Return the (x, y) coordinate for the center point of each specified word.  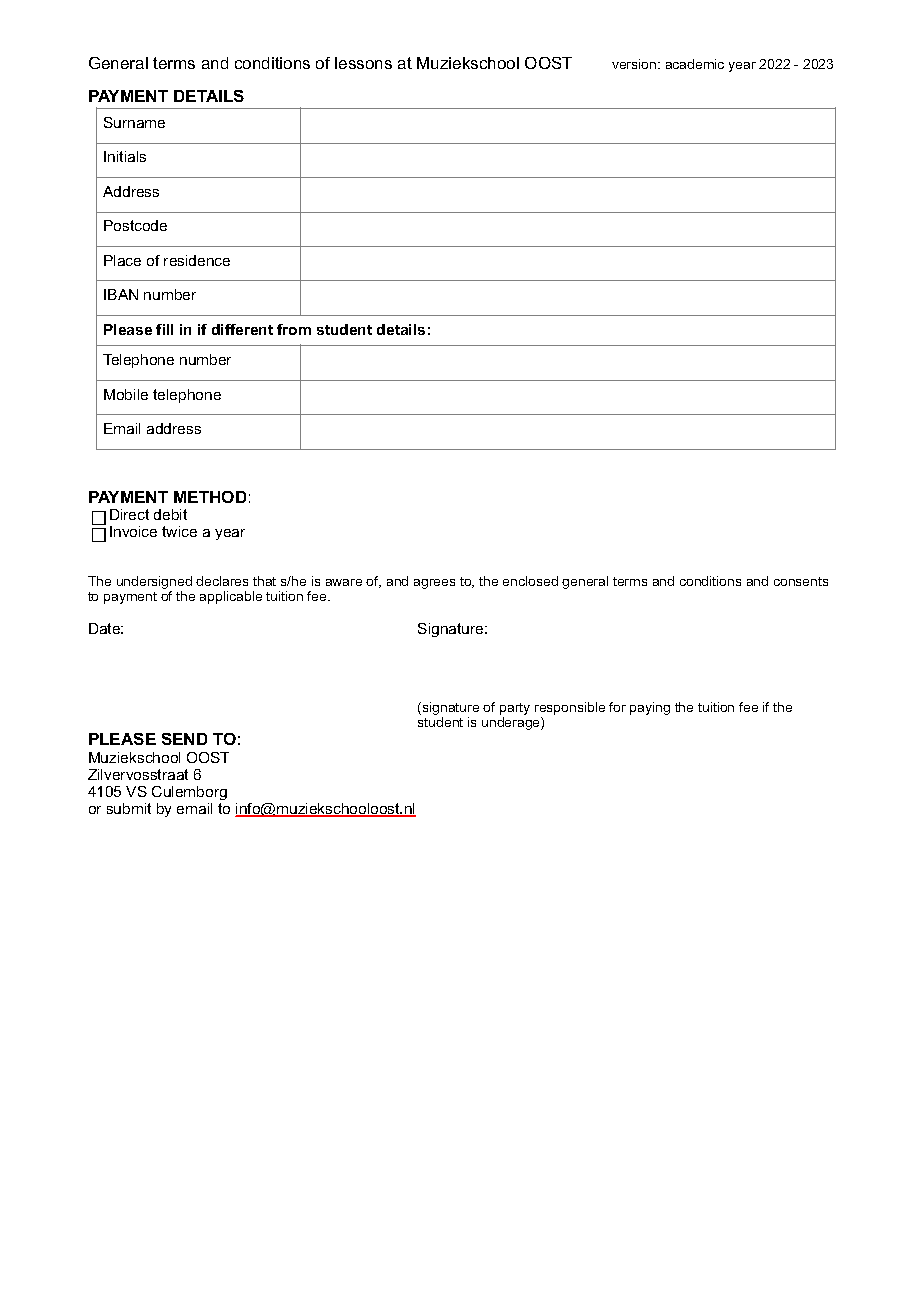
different (242, 329)
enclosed (530, 581)
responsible (570, 708)
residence (197, 260)
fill (164, 329)
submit (129, 808)
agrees (434, 584)
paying (650, 708)
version (635, 64)
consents (801, 581)
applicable (231, 597)
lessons (363, 63)
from (294, 329)
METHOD (210, 497)
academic (695, 64)
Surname (134, 122)
